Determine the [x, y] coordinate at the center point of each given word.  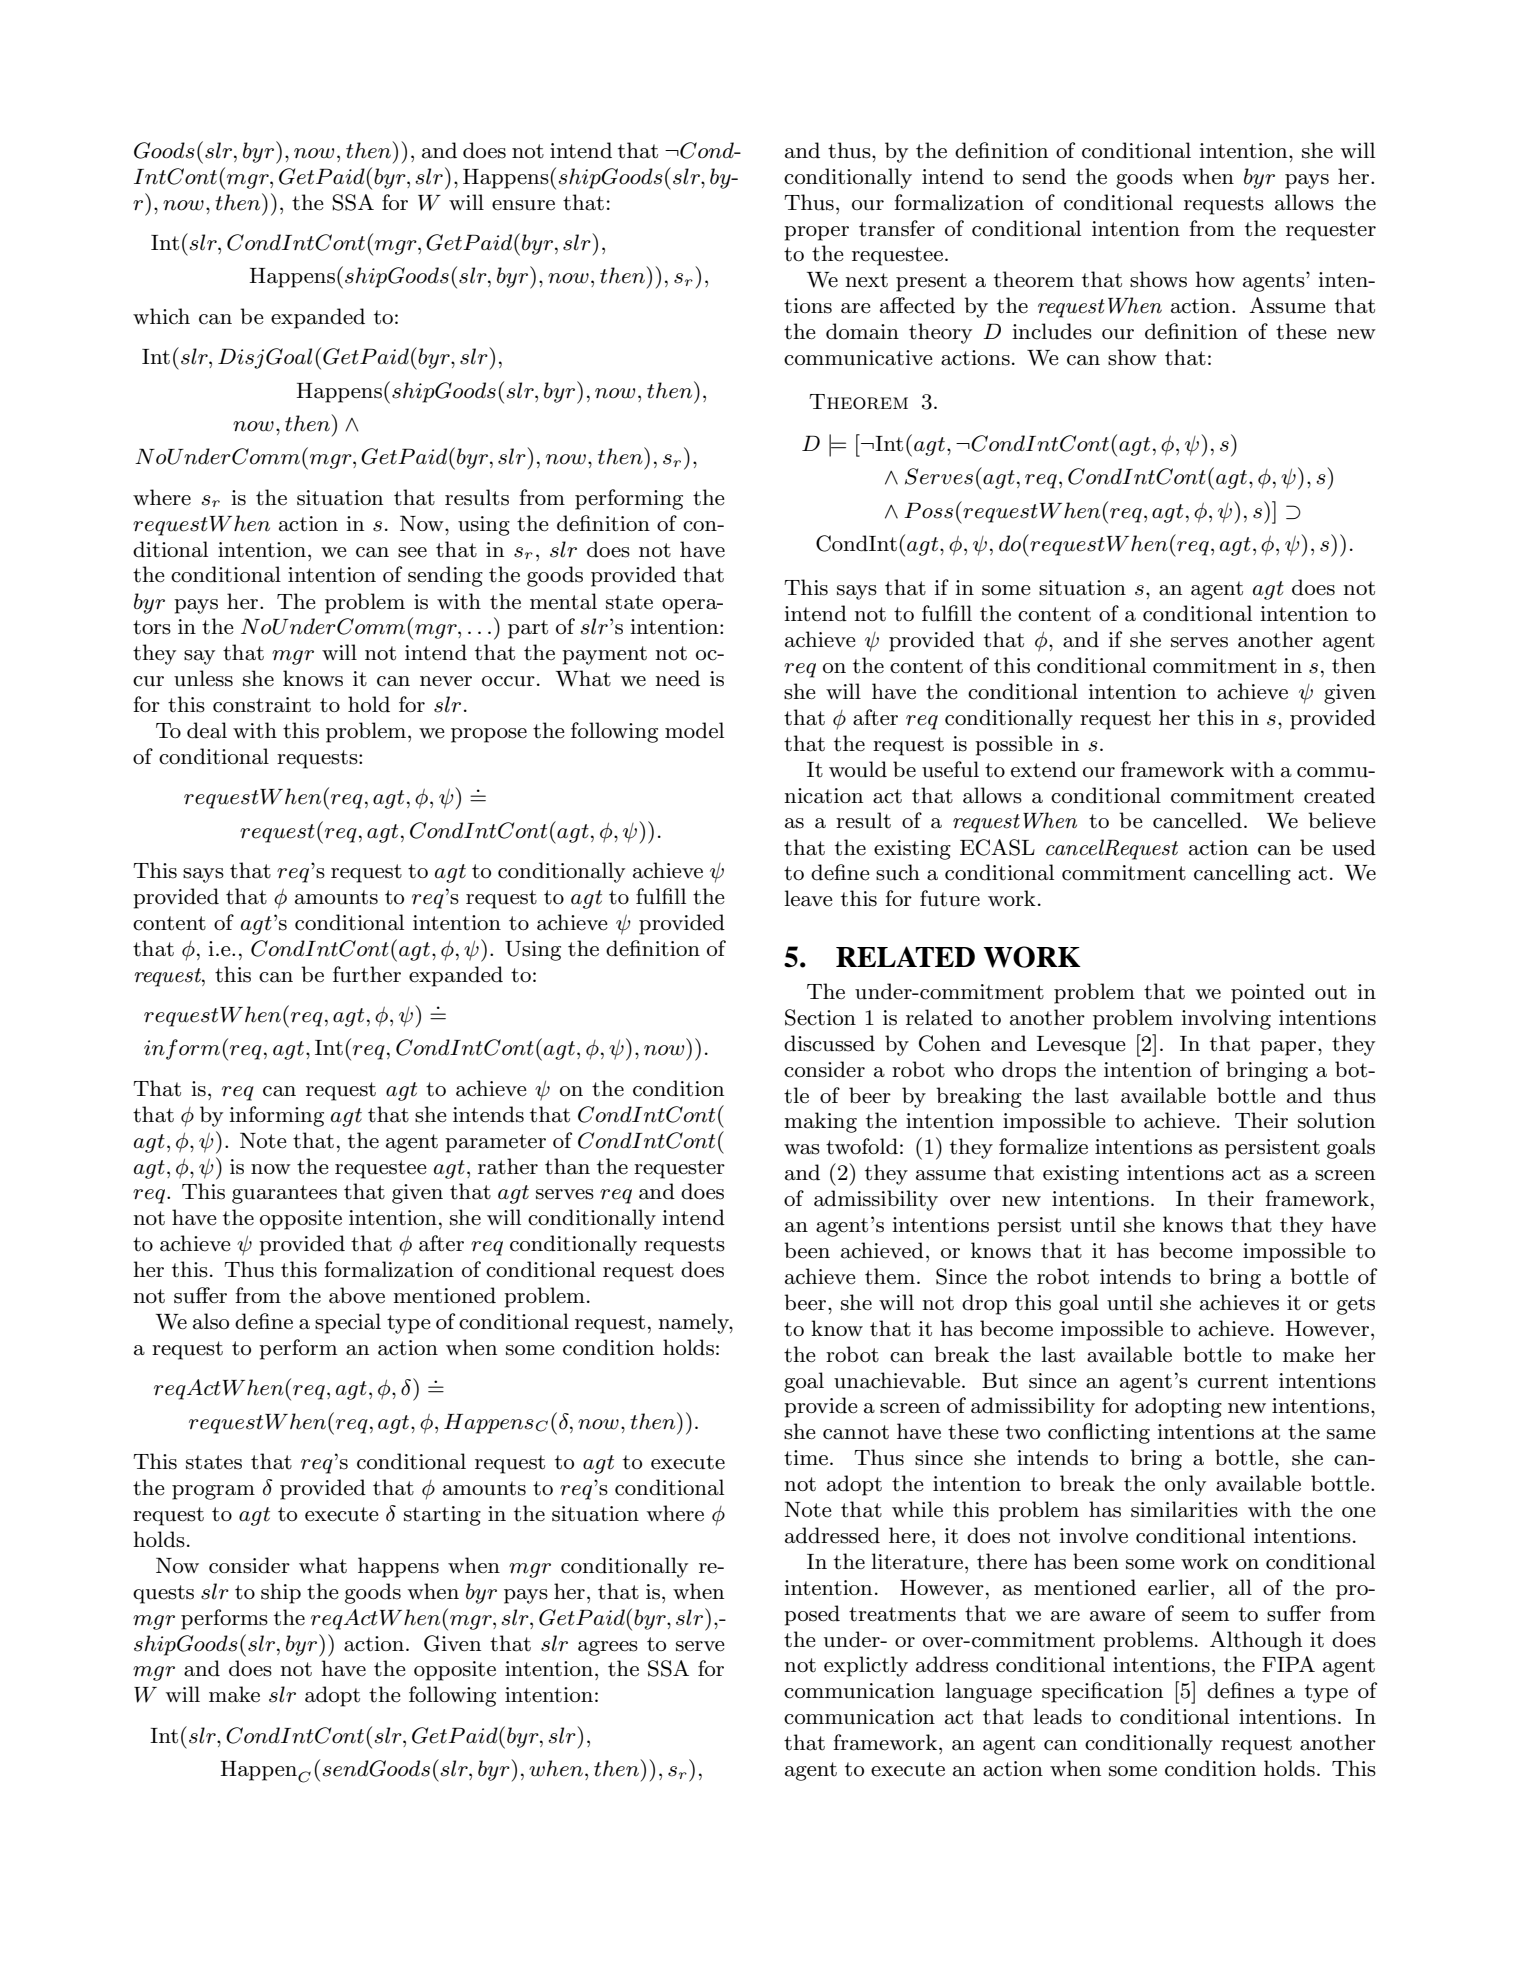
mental [563, 601]
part [528, 629]
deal [207, 730]
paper [1289, 1048]
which [161, 316]
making [820, 1122]
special [348, 1323]
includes [1052, 331]
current [1233, 1381]
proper [816, 233]
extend [1044, 769]
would [858, 769]
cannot [856, 1432]
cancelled [1197, 820]
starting [442, 1516]
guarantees [284, 1194]
